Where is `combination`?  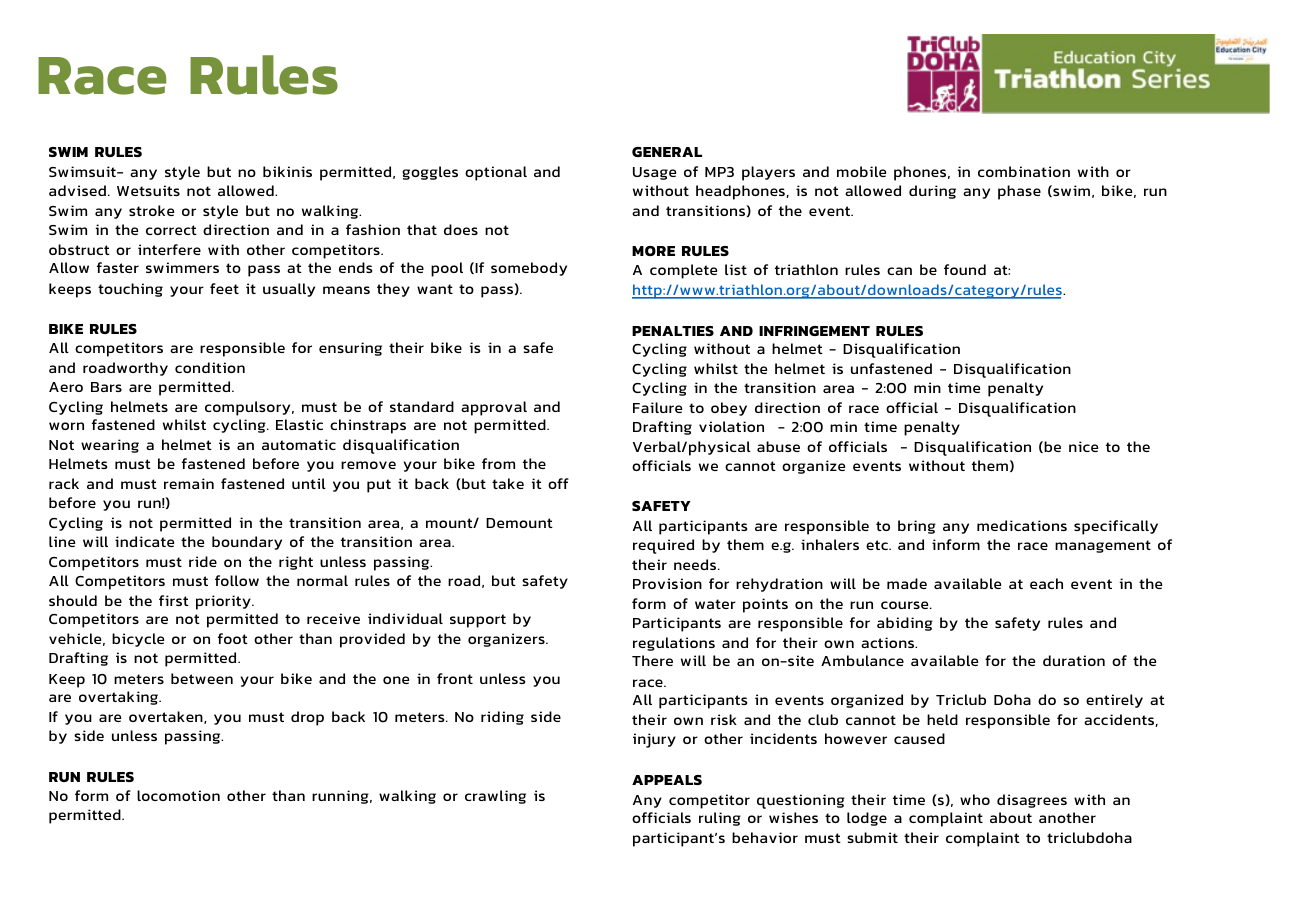
combination is located at coordinates (1024, 171).
